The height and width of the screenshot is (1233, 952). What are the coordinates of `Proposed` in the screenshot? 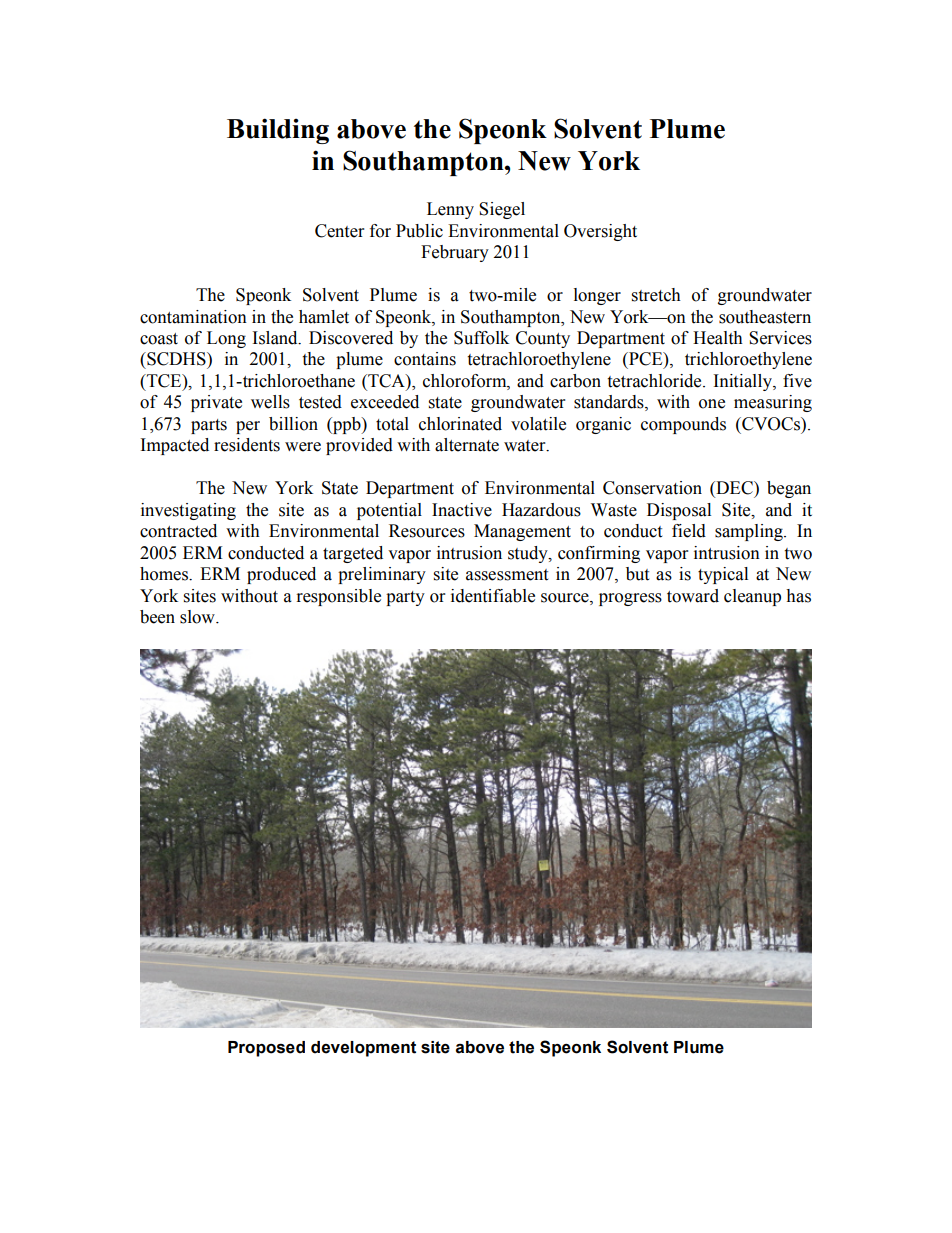 It's located at (266, 1049).
